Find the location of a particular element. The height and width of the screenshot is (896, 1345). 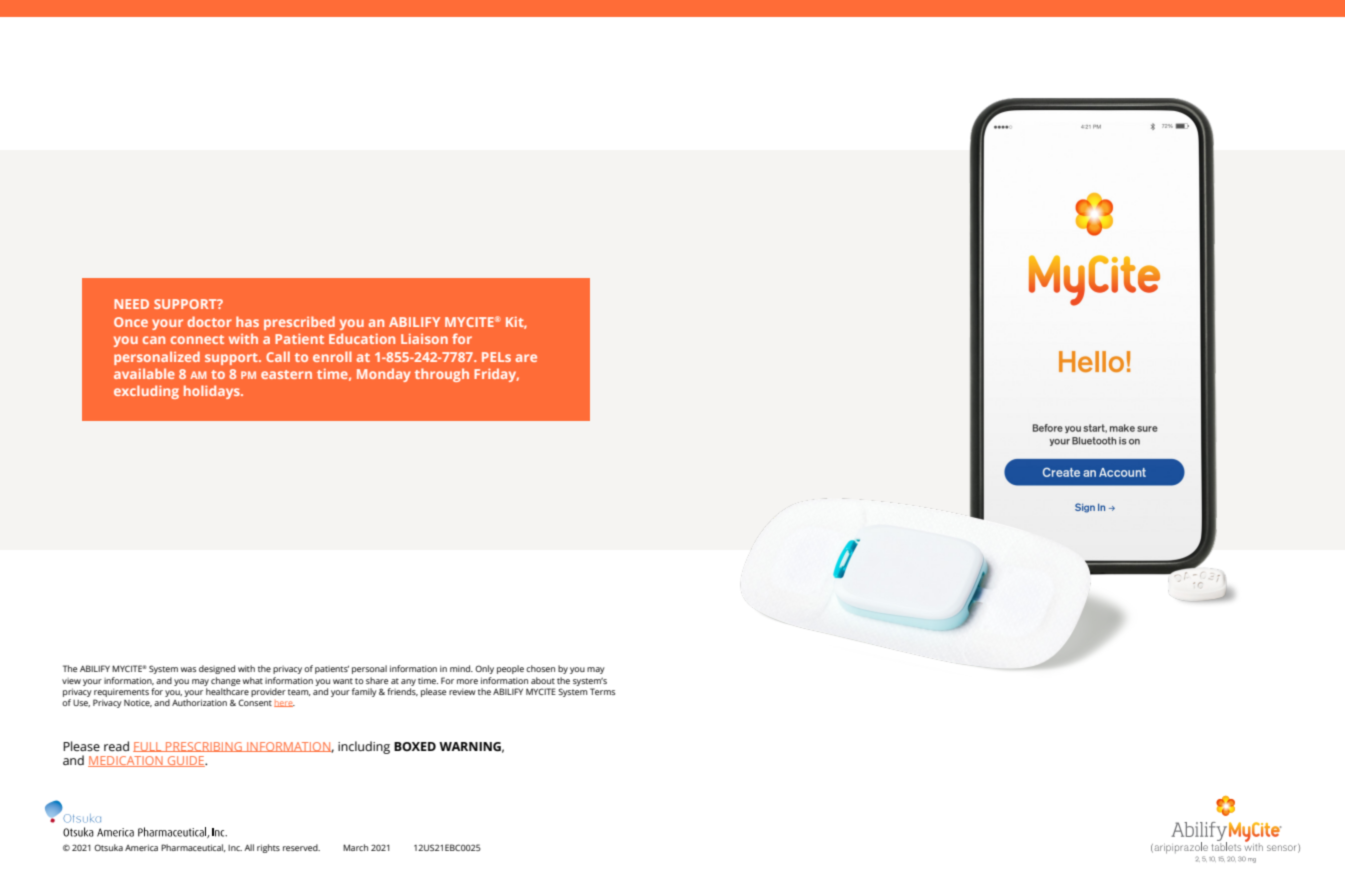

BOXED is located at coordinates (415, 746).
